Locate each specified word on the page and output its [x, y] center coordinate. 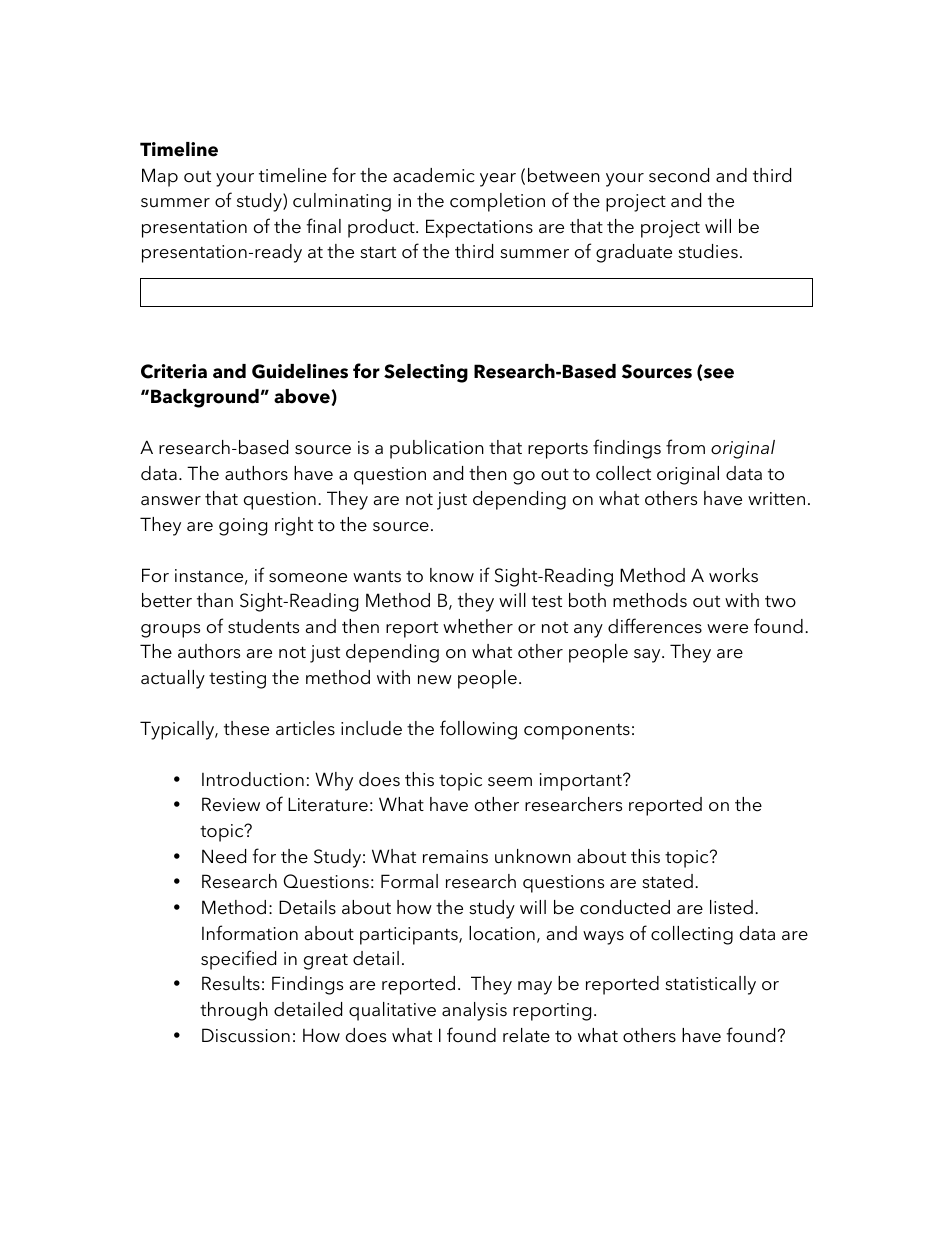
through [234, 1011]
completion [497, 202]
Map [160, 177]
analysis [474, 1011]
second [679, 175]
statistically [710, 985]
